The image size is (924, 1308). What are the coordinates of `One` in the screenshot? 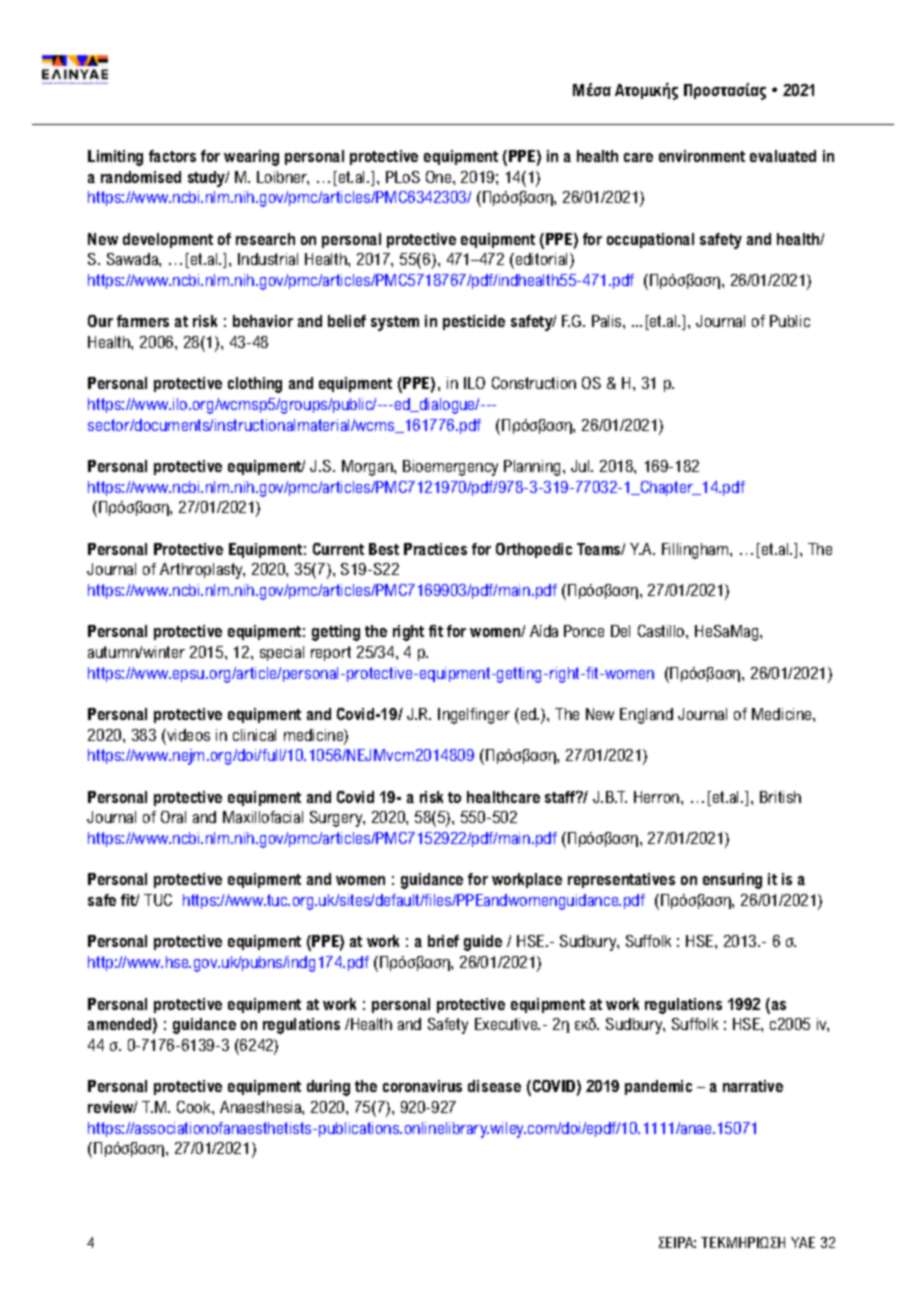 It's located at (440, 177).
